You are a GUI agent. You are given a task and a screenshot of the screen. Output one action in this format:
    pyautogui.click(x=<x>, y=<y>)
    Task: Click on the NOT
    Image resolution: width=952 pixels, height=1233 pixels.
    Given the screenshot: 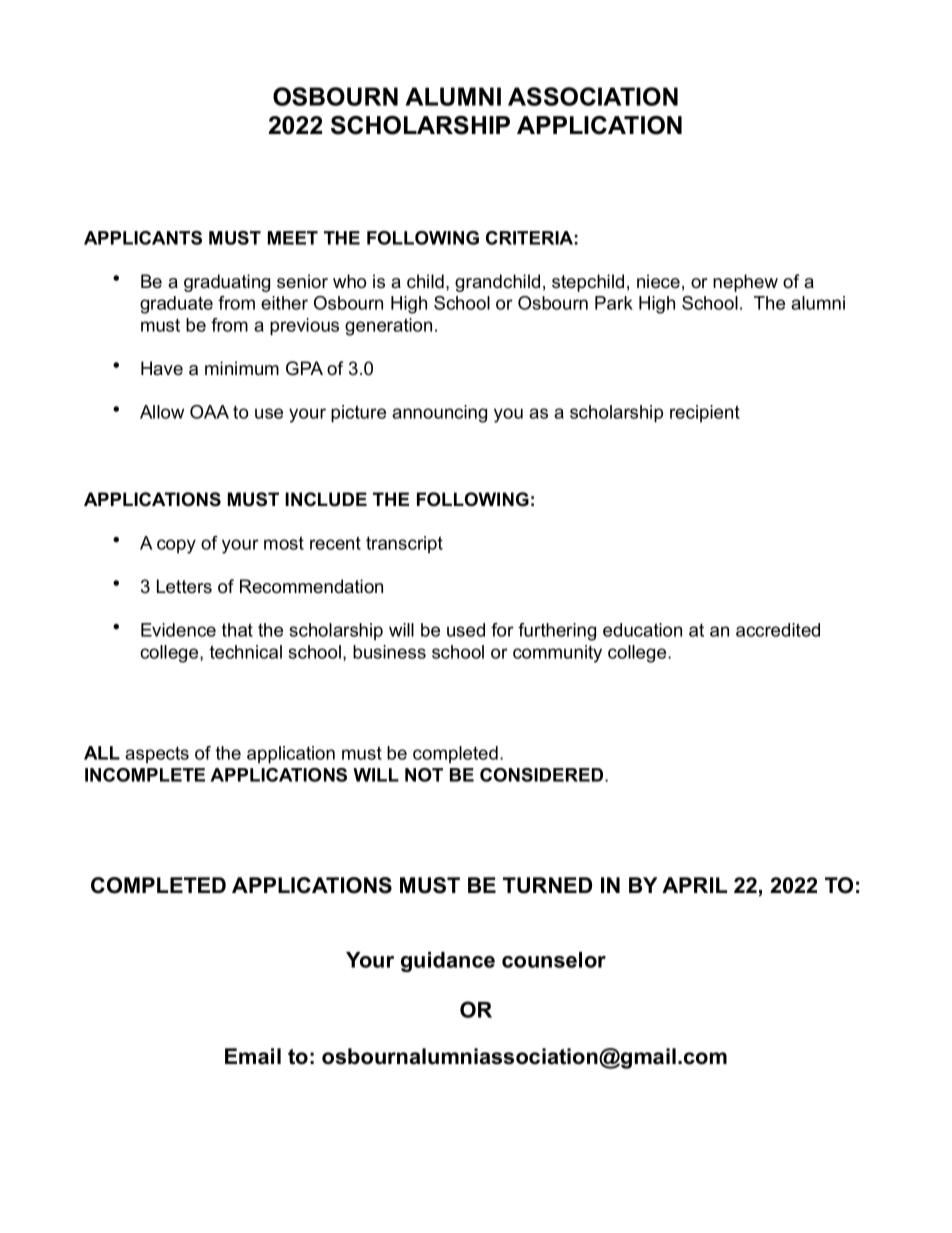 What is the action you would take?
    pyautogui.click(x=424, y=775)
